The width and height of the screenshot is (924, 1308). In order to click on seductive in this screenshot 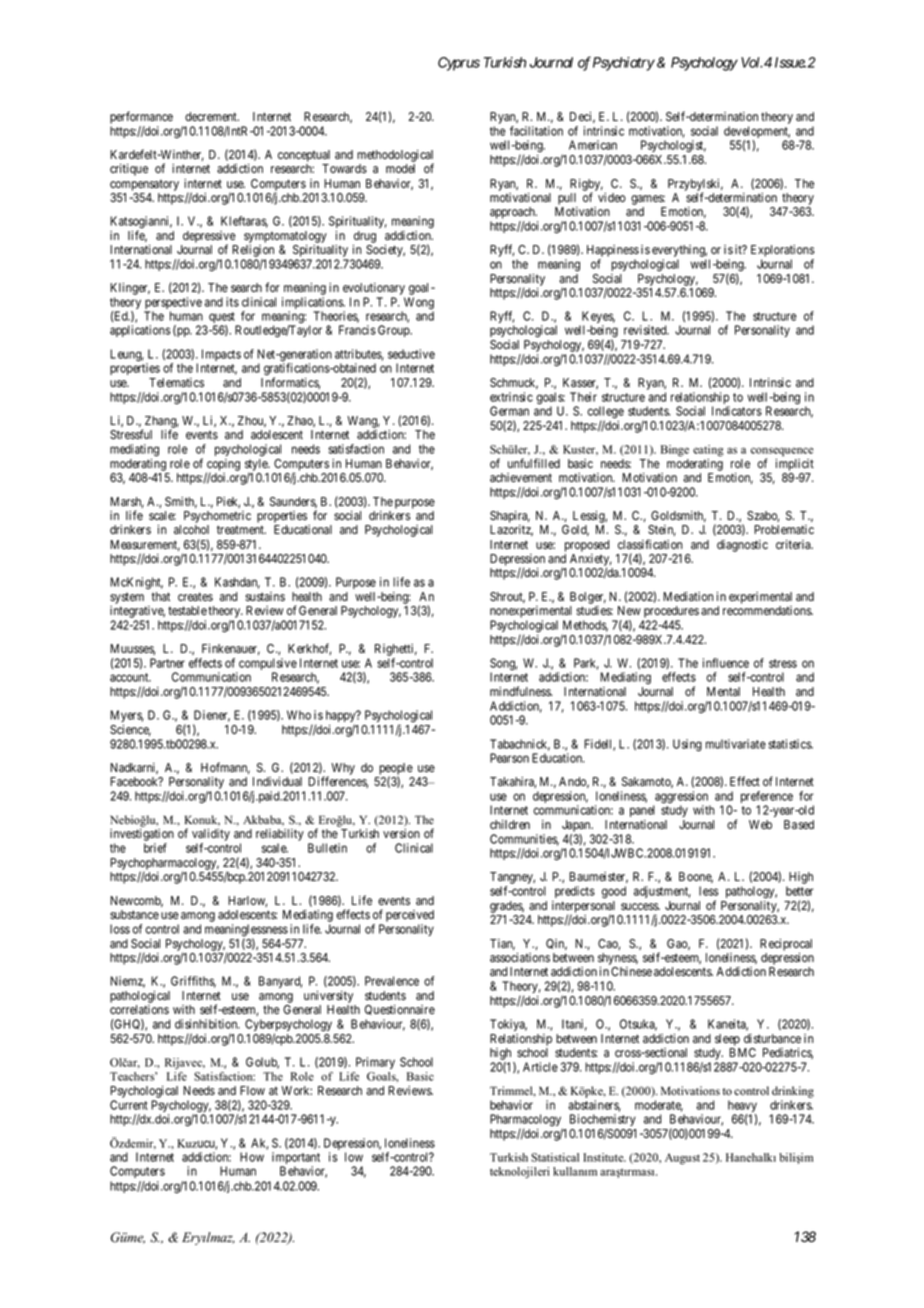, I will do `click(411, 354)`.
